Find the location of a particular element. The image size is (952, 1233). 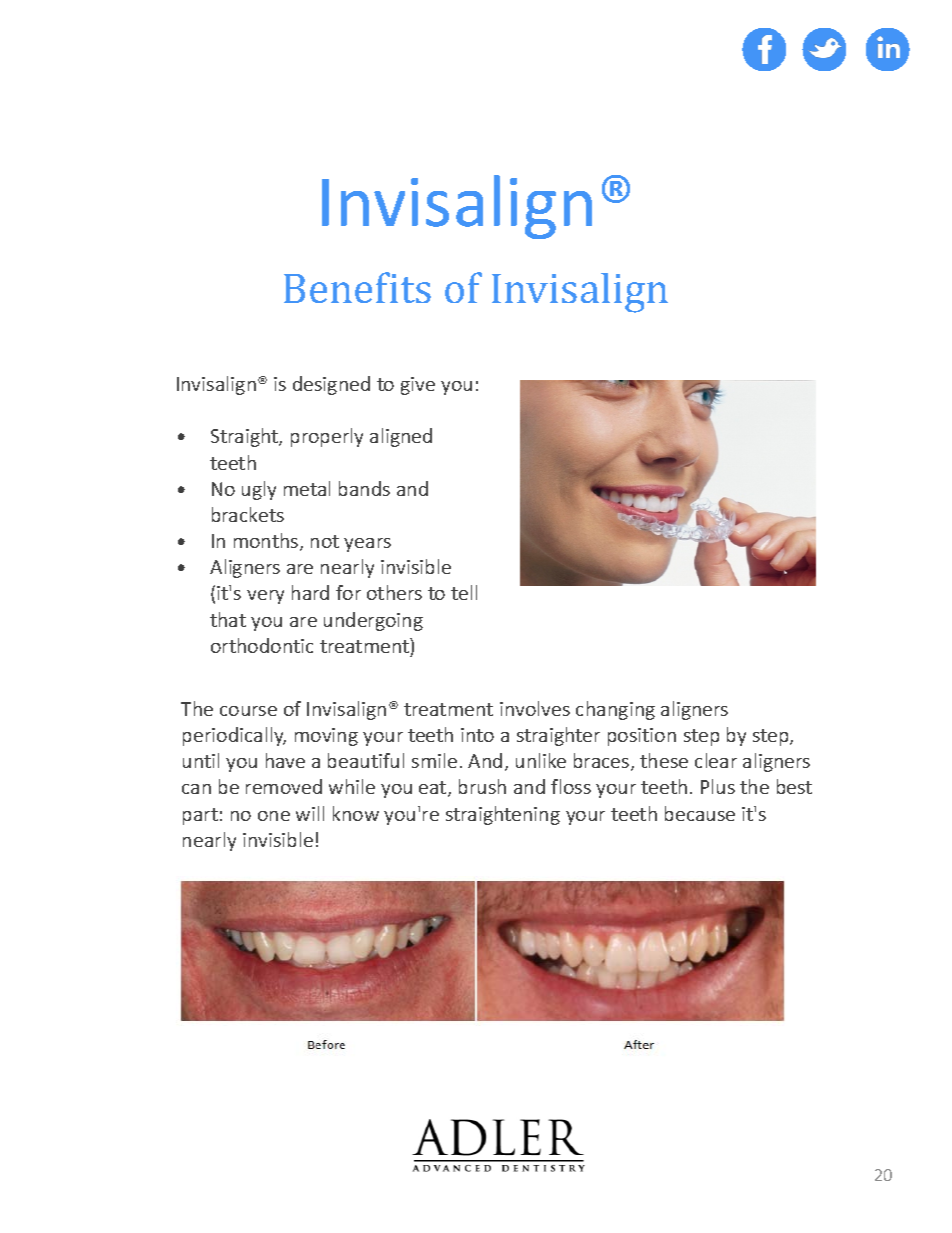

aligned is located at coordinates (401, 437).
